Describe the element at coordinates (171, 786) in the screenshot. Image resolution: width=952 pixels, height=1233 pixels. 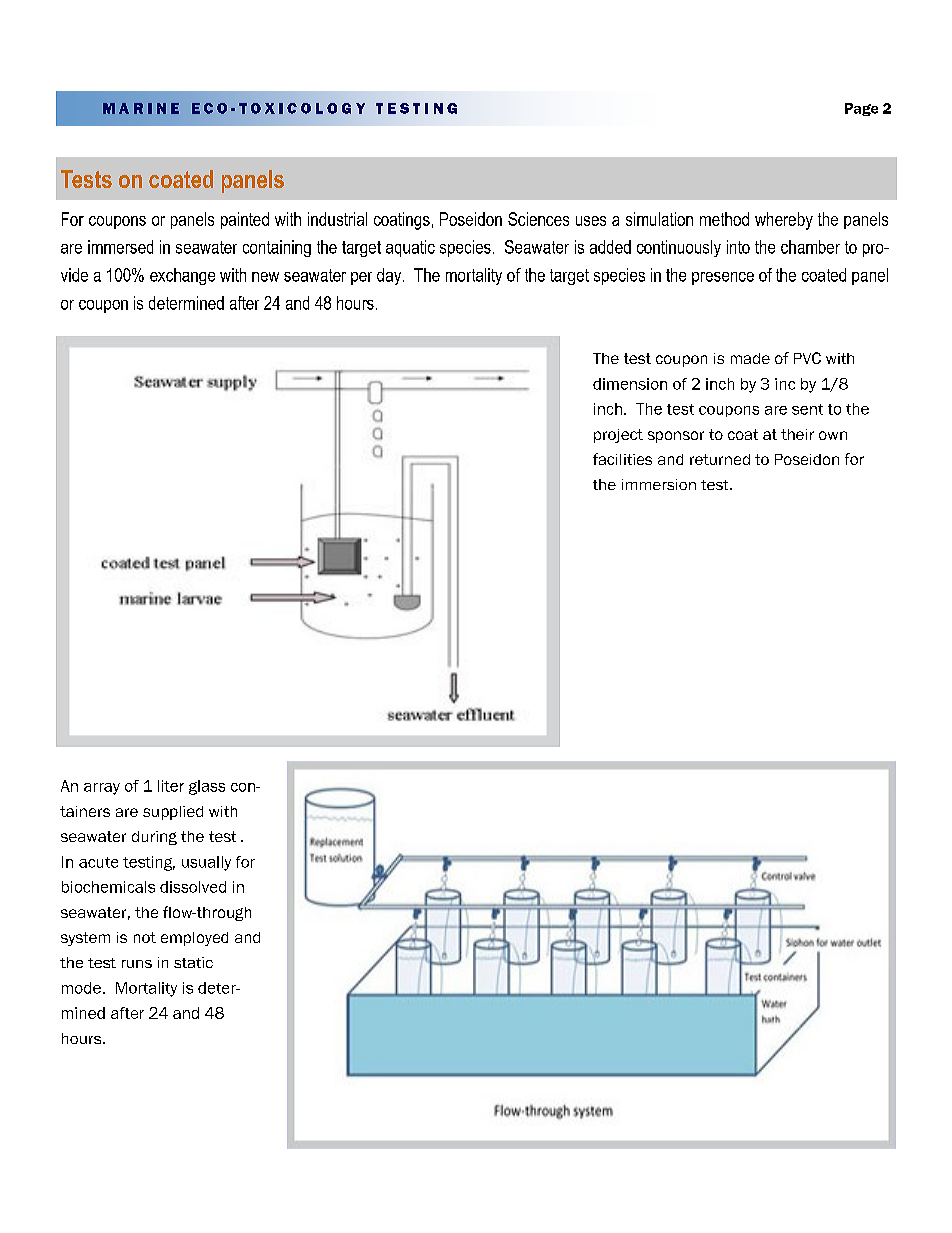
I see `liter` at that location.
